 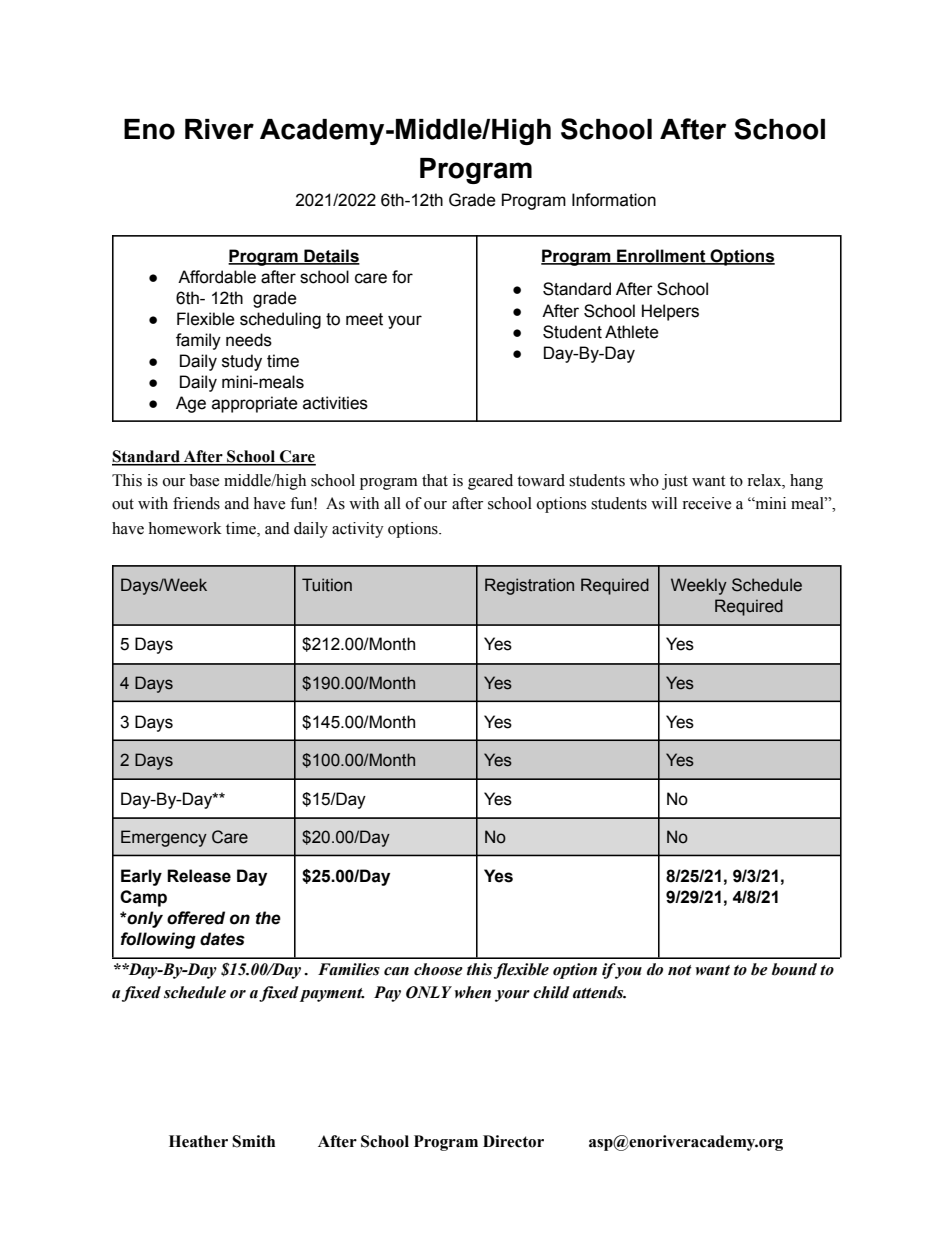 I want to click on Registration, so click(x=529, y=586).
